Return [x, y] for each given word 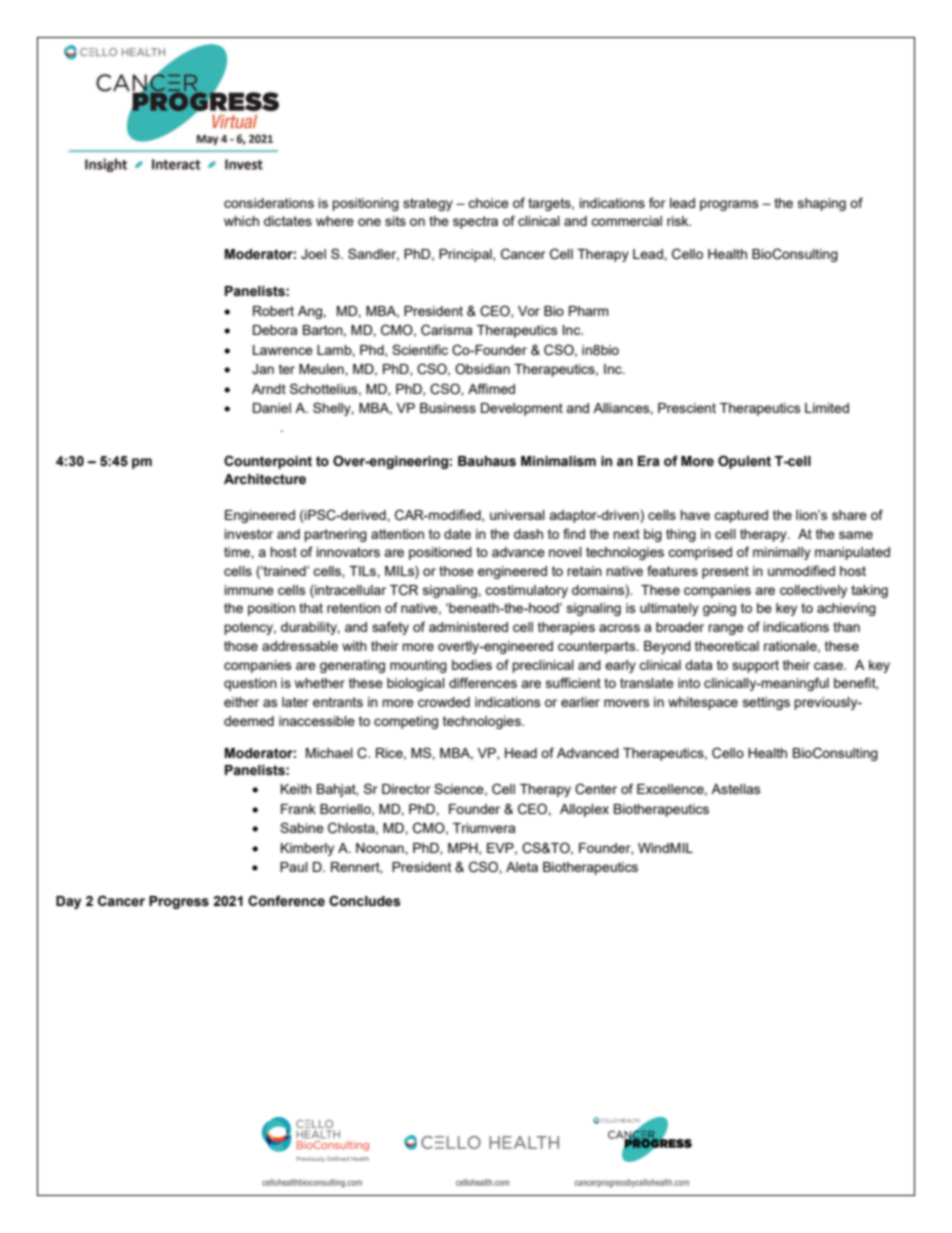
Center [596, 789]
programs [729, 205]
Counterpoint [268, 462]
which [241, 221]
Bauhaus [487, 461]
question [250, 684]
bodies [472, 665]
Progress [179, 902]
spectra [475, 222]
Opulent [744, 462]
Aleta [522, 867]
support [755, 666]
